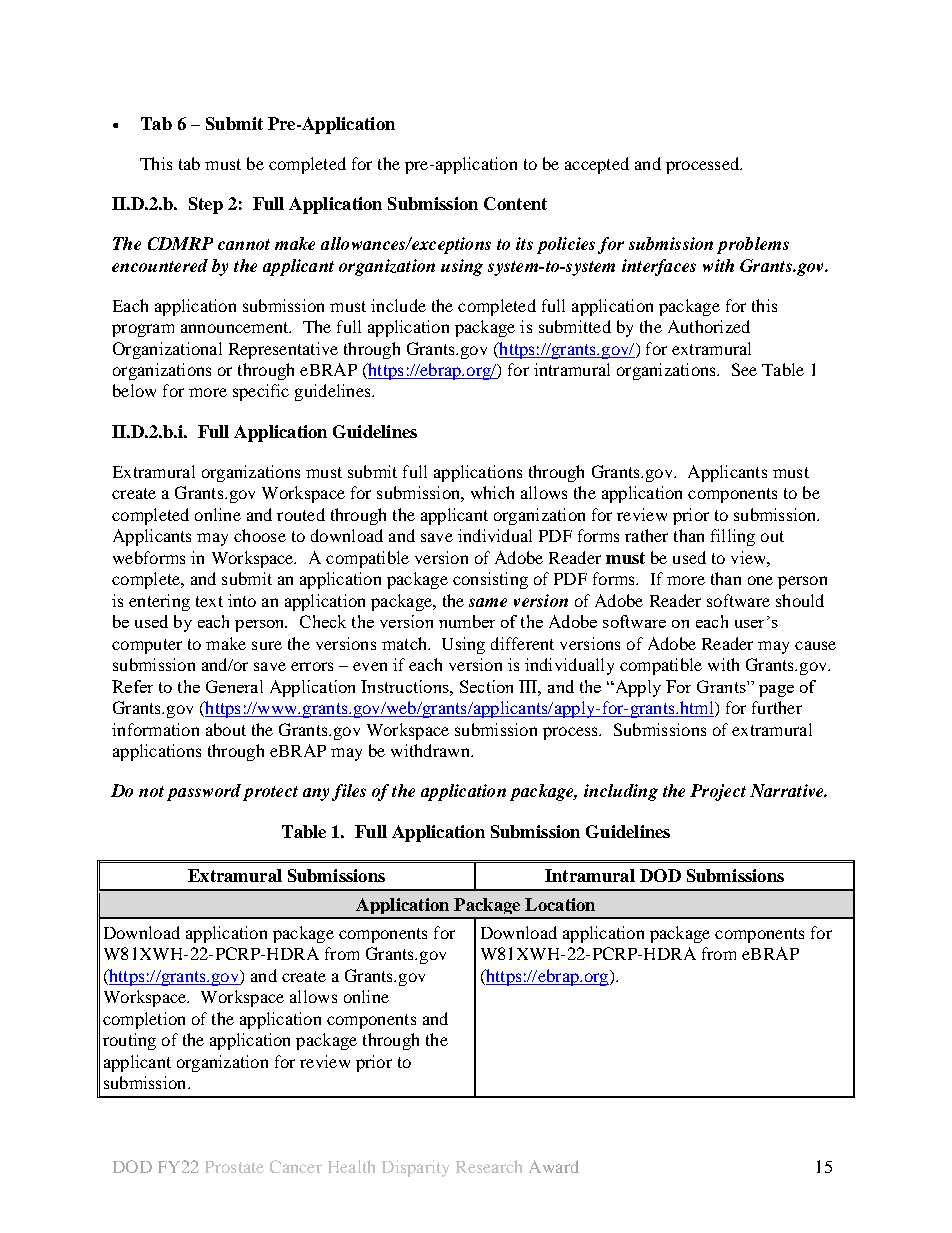 The width and height of the page is (952, 1233). I want to click on filling, so click(733, 537).
